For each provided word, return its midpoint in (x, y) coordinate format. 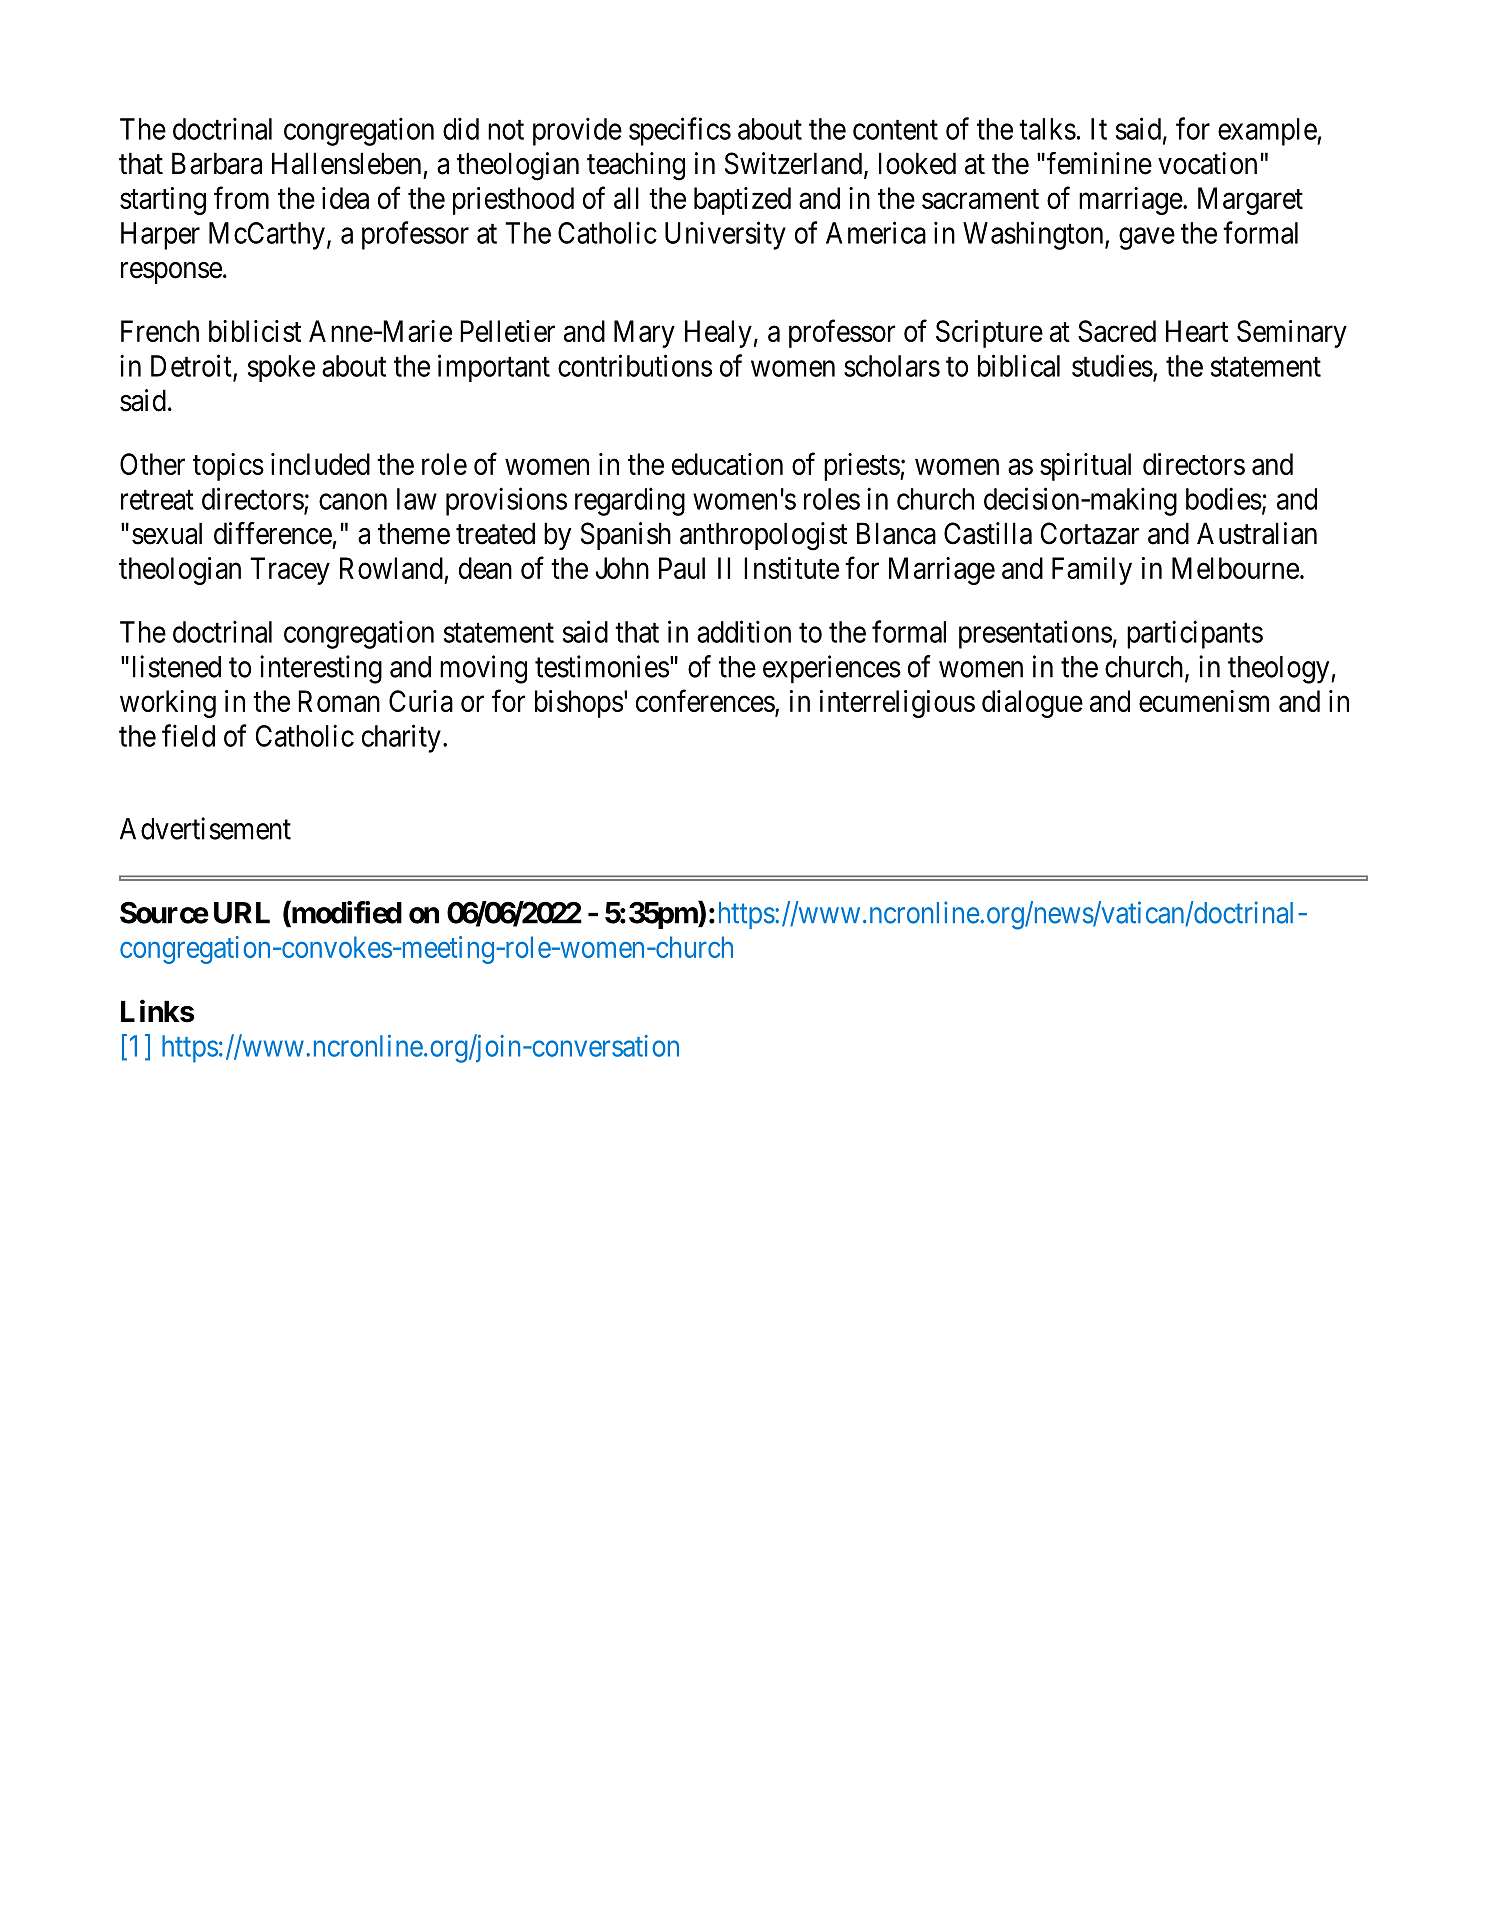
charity (401, 738)
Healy (718, 334)
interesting (321, 669)
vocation (1207, 163)
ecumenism (1204, 701)
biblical (1019, 365)
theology (1280, 670)
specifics (680, 131)
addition (744, 631)
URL (242, 913)
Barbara (217, 163)
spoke (281, 368)
